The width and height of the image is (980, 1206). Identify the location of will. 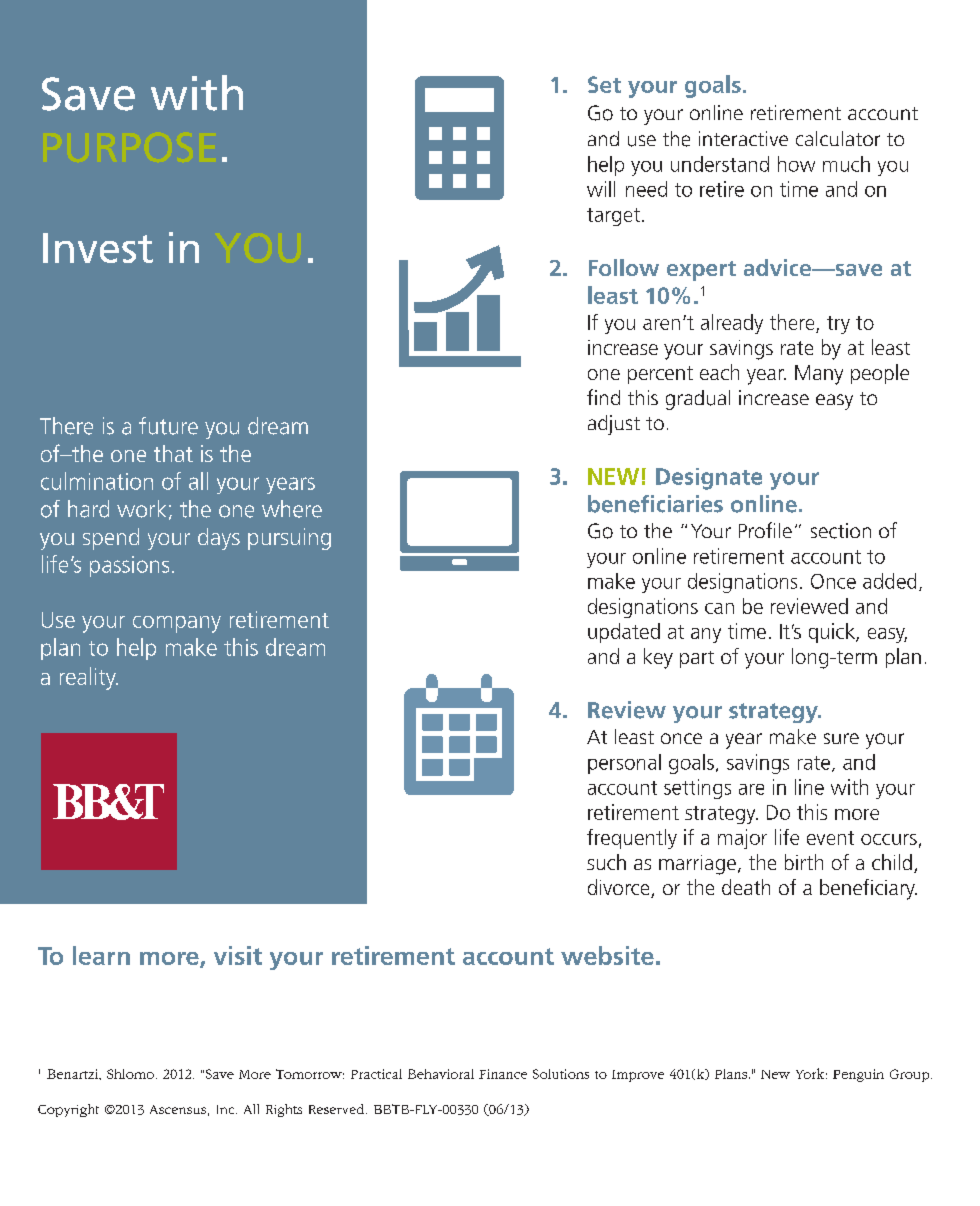
(601, 189).
